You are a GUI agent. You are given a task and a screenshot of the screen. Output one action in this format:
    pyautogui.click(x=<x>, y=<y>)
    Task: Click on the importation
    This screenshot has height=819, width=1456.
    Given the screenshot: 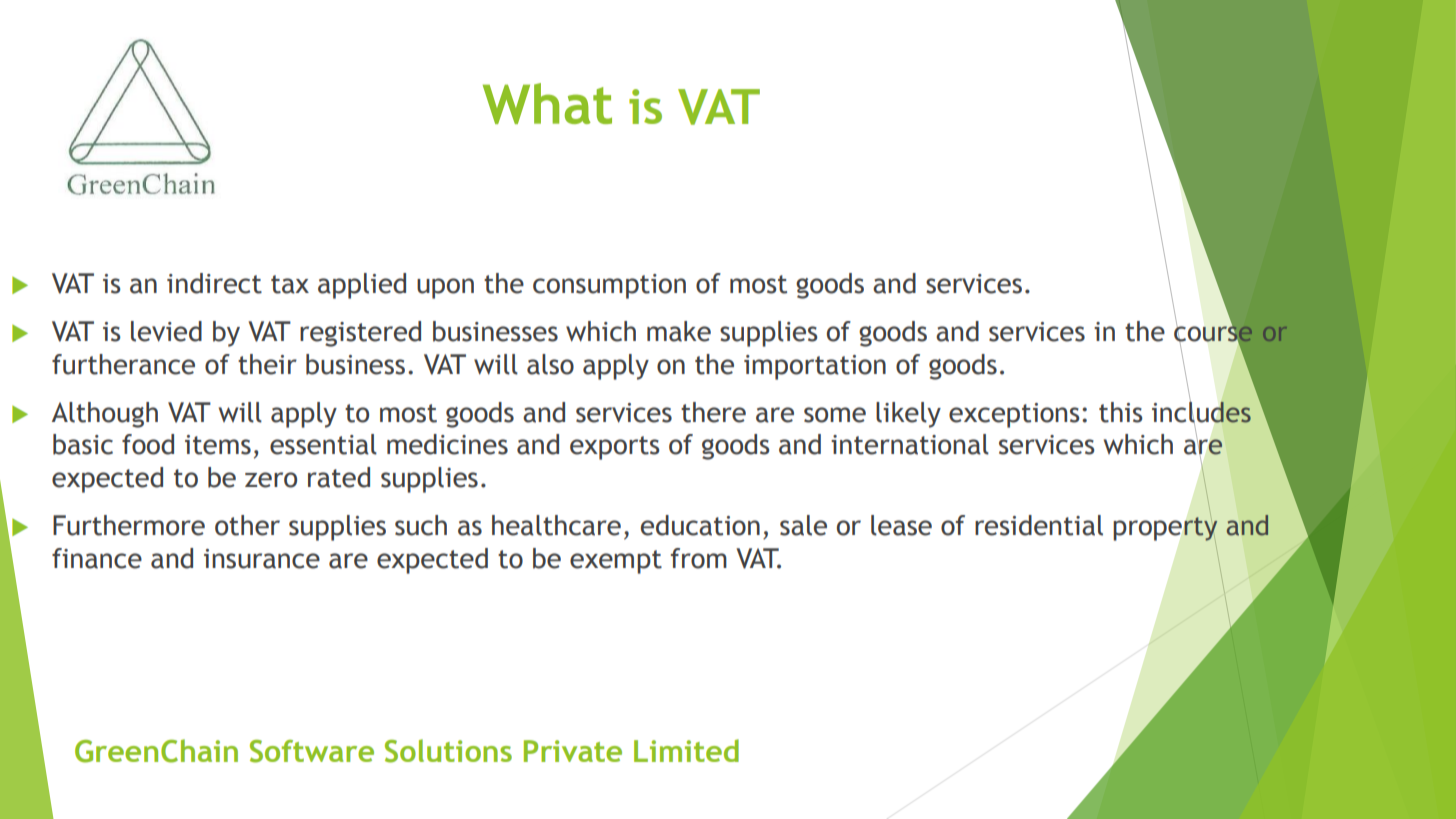 What is the action you would take?
    pyautogui.click(x=815, y=367)
